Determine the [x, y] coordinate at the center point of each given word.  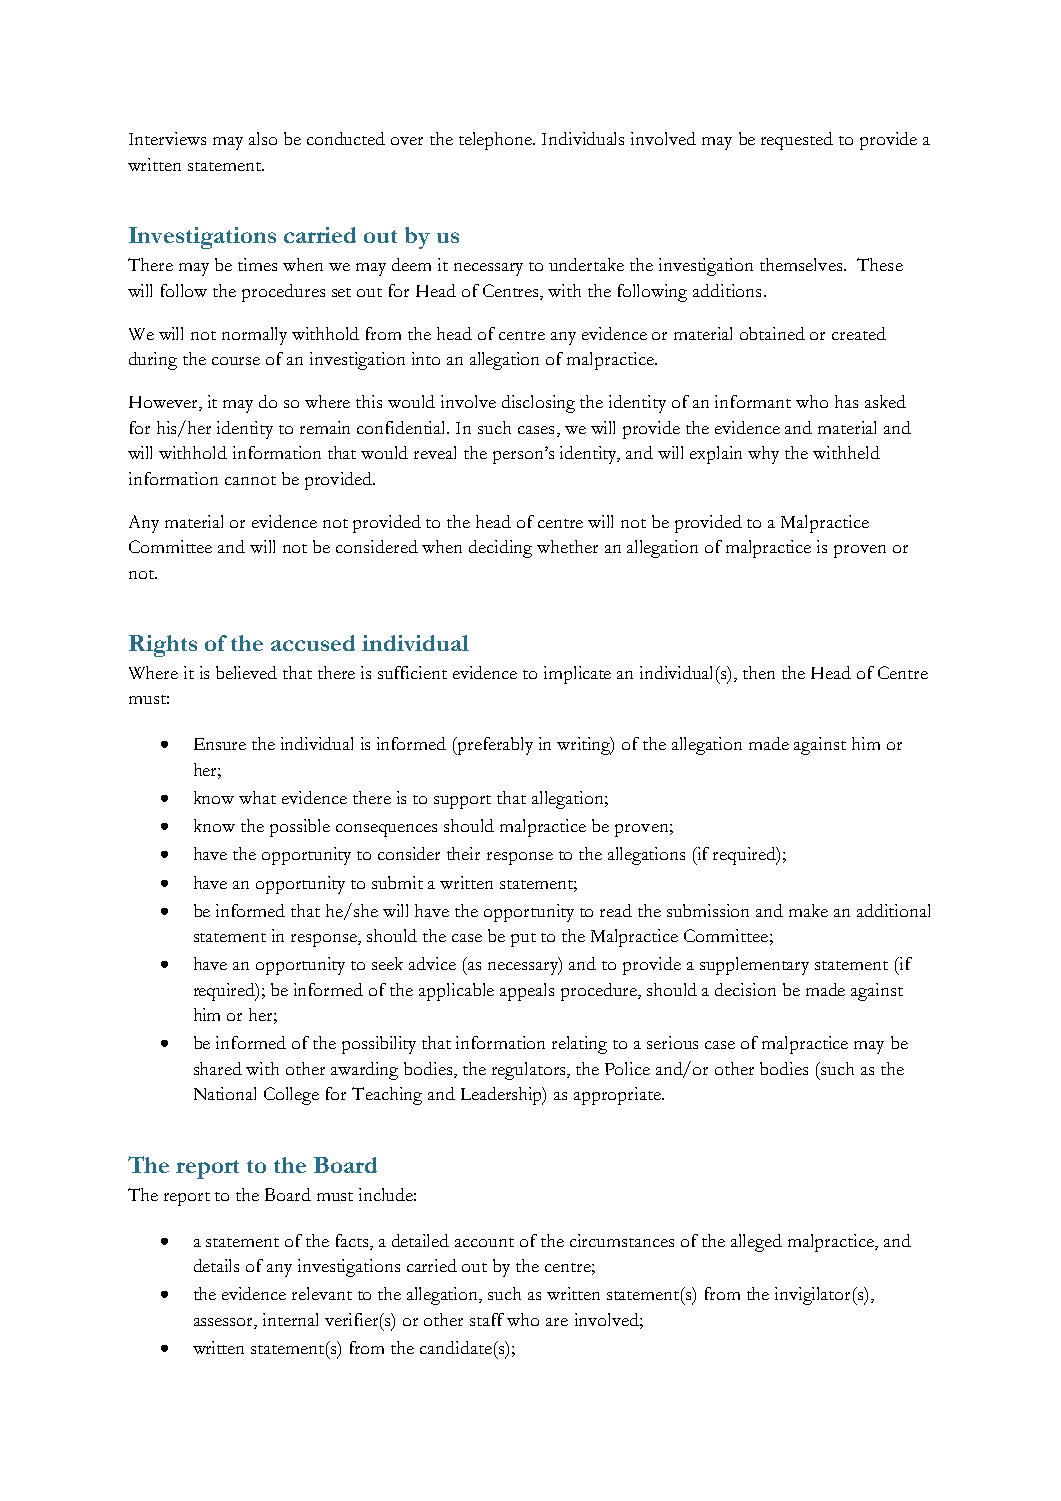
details [216, 1265]
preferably [494, 746]
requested [797, 141]
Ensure [220, 744]
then [759, 672]
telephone [497, 141]
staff [487, 1319]
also [263, 138]
